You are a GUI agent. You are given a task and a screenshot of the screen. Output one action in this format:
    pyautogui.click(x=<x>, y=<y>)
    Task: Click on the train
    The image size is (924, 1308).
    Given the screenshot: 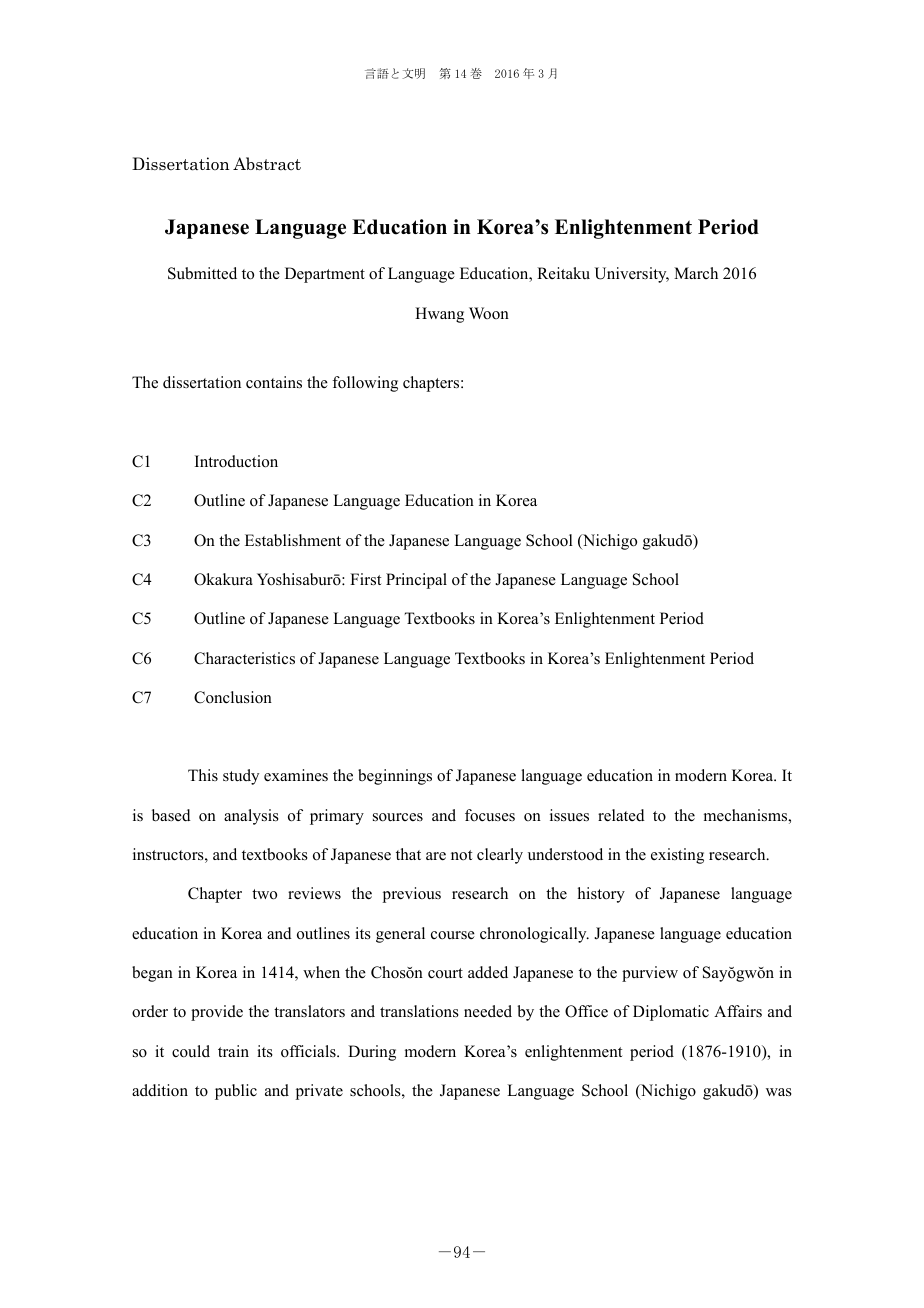 What is the action you would take?
    pyautogui.click(x=233, y=1051)
